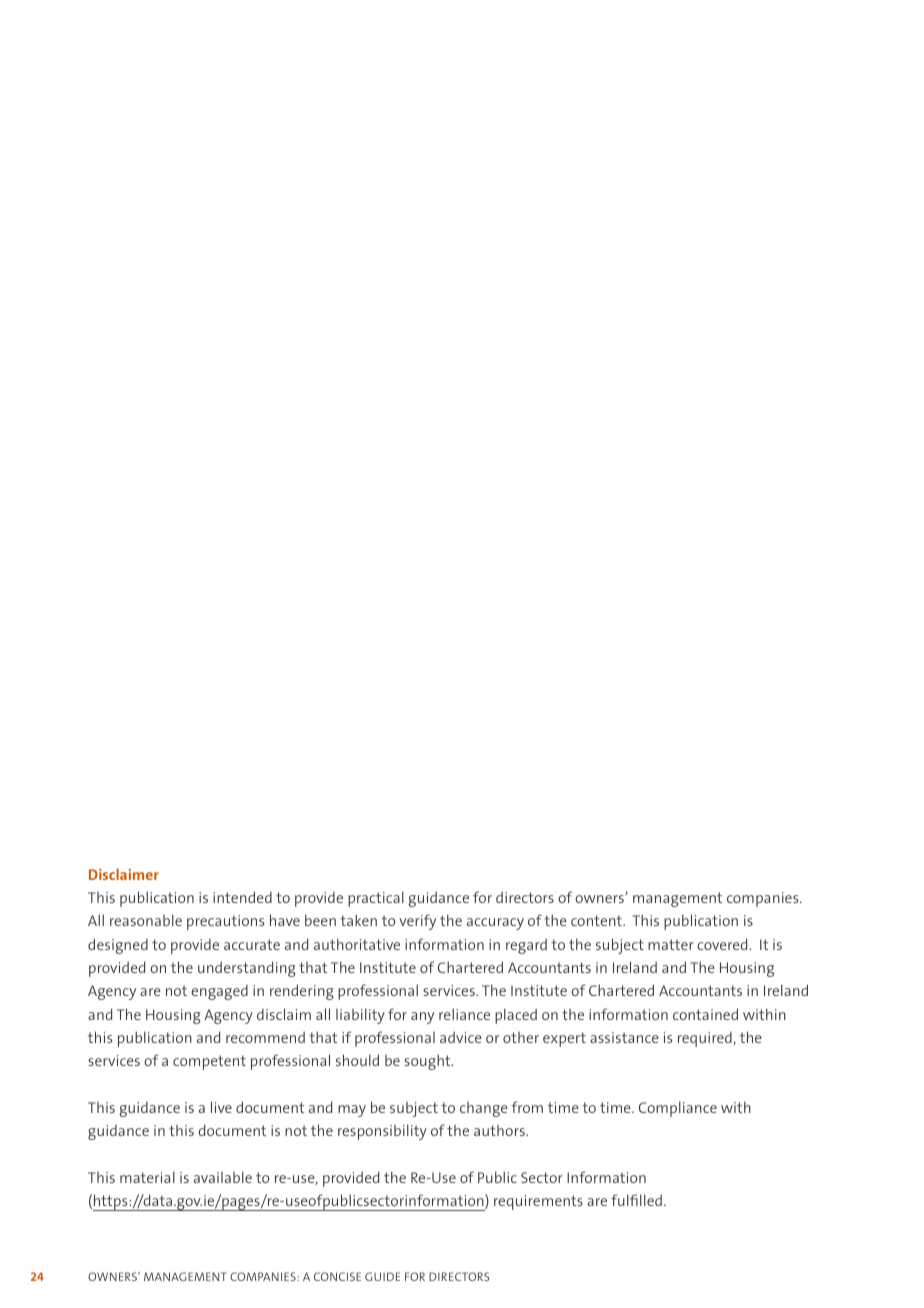 Image resolution: width=924 pixels, height=1308 pixels. Describe the element at coordinates (382, 1132) in the page. I see `responsibility` at that location.
